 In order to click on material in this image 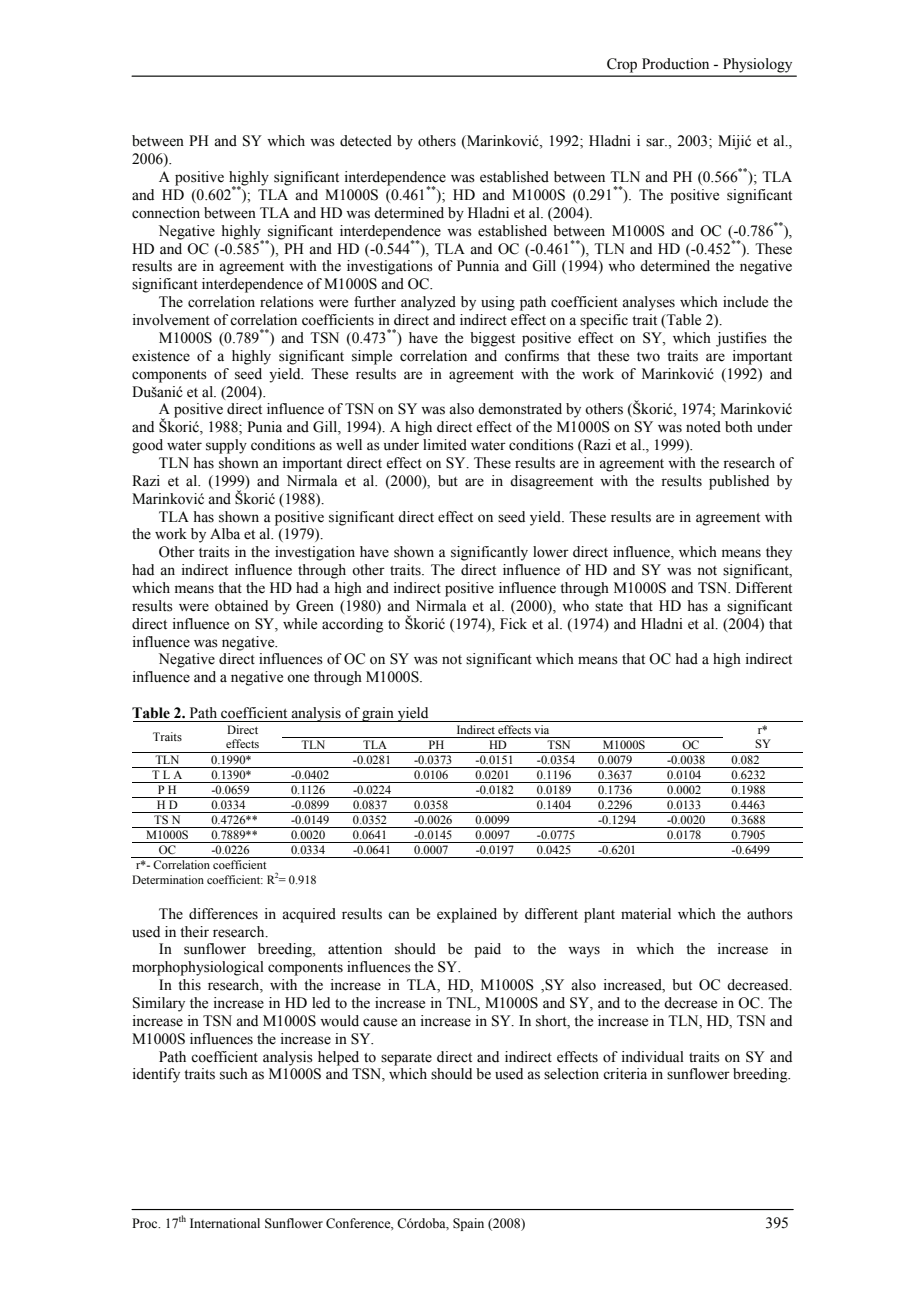, I will do `click(646, 914)`.
